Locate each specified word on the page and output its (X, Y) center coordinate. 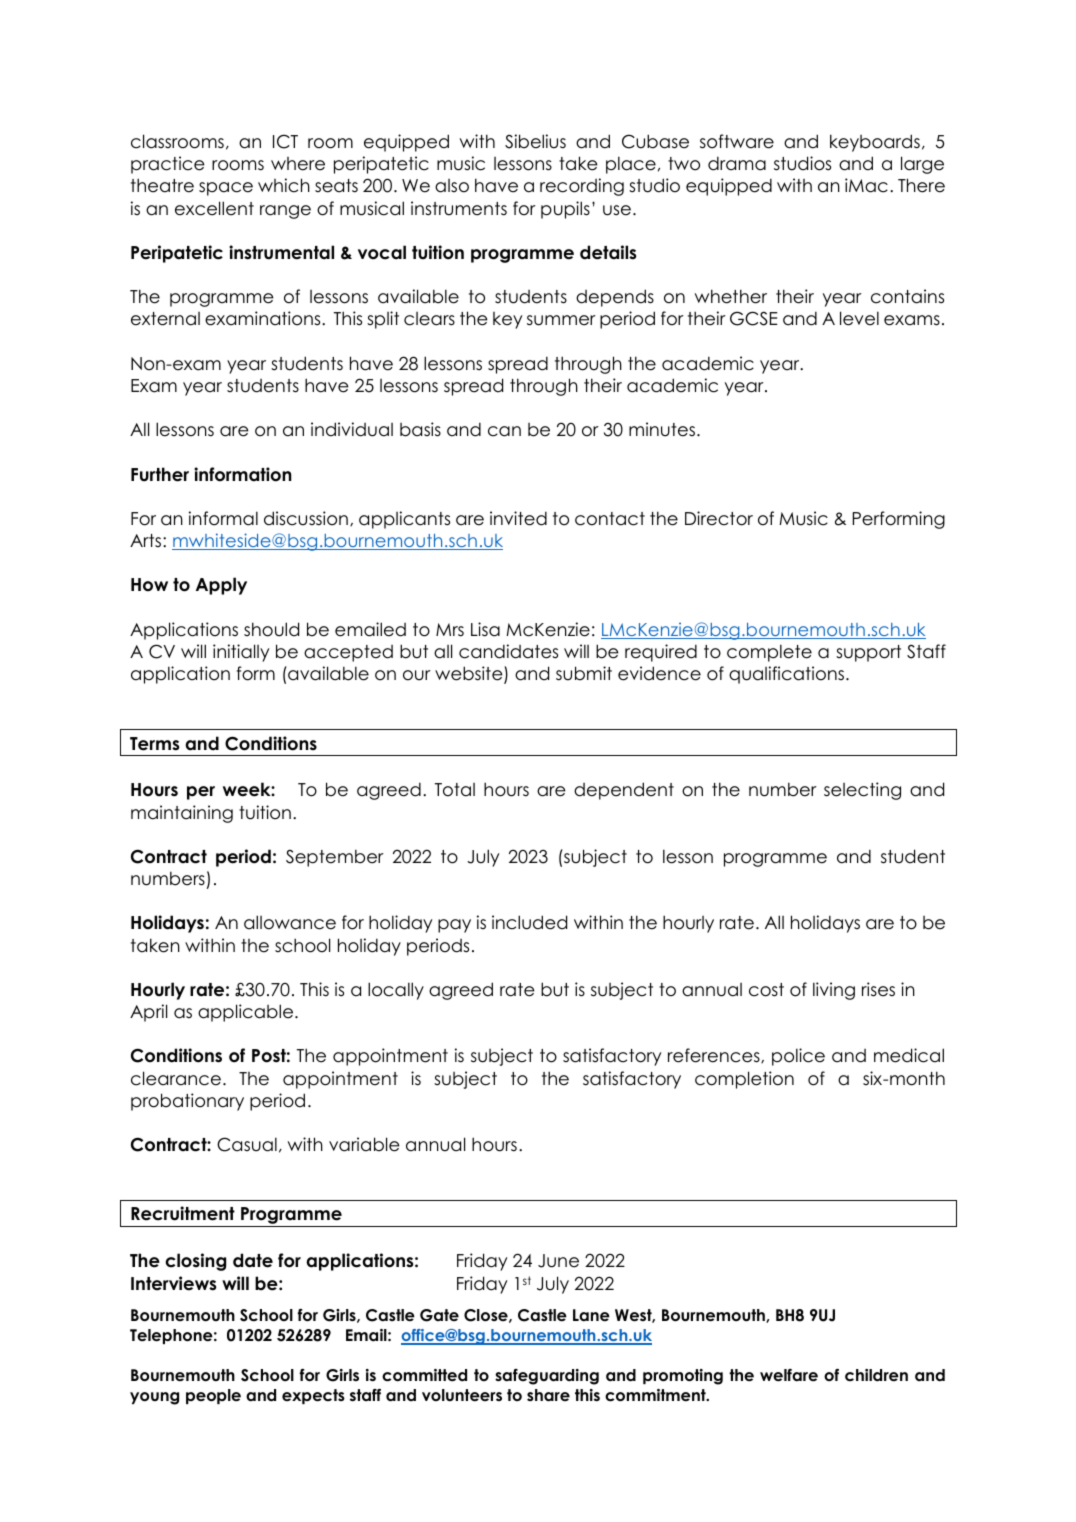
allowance (290, 922)
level (859, 318)
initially (241, 653)
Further (160, 474)
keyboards (875, 143)
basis (420, 429)
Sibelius (535, 141)
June (558, 1261)
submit (584, 673)
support (868, 653)
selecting (862, 791)
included (529, 922)
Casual (247, 1144)
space (226, 189)
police (798, 1057)
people (213, 1396)
